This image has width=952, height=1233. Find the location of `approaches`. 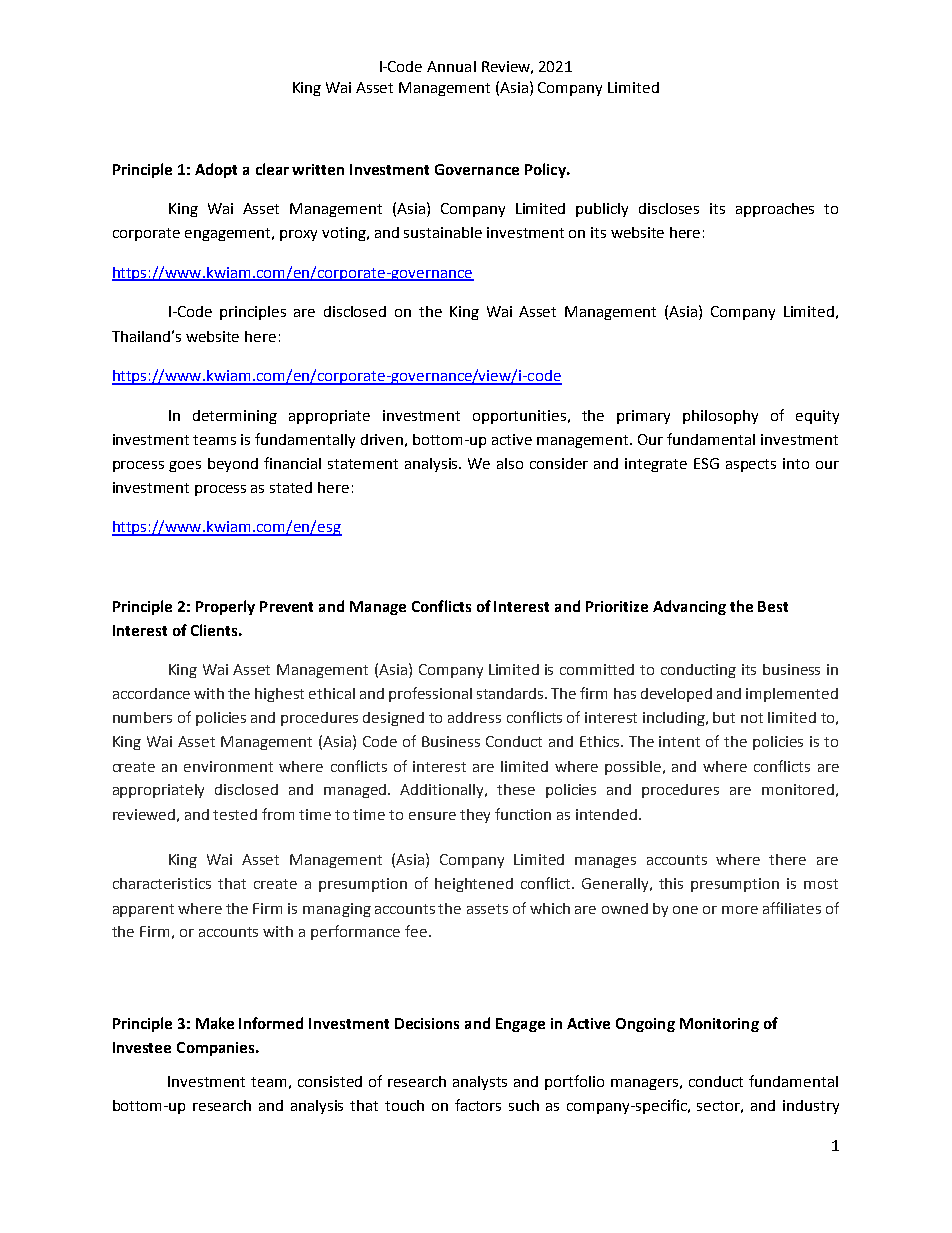

approaches is located at coordinates (775, 210).
